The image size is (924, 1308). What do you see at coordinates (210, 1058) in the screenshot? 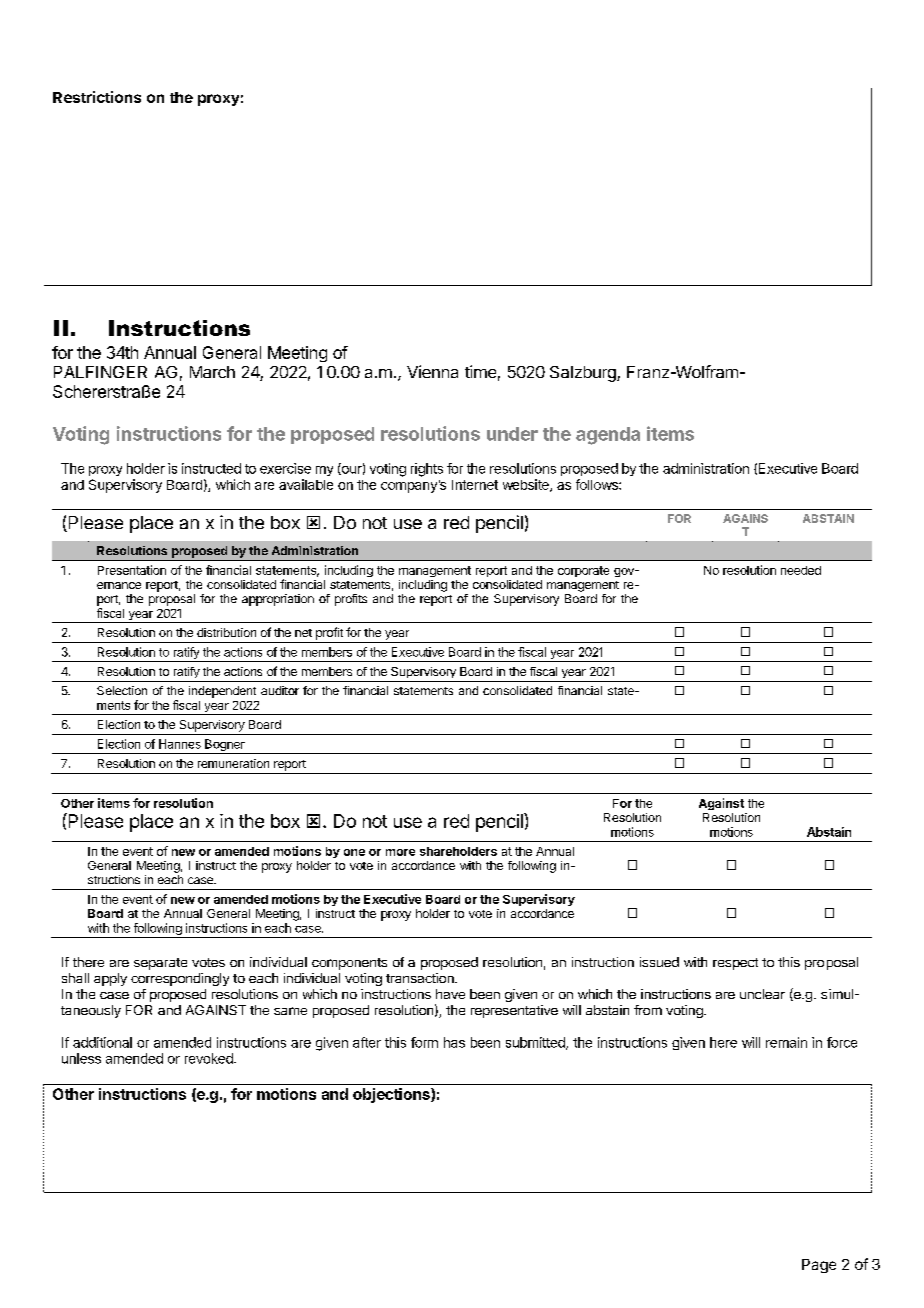
I see `revoked` at bounding box center [210, 1058].
